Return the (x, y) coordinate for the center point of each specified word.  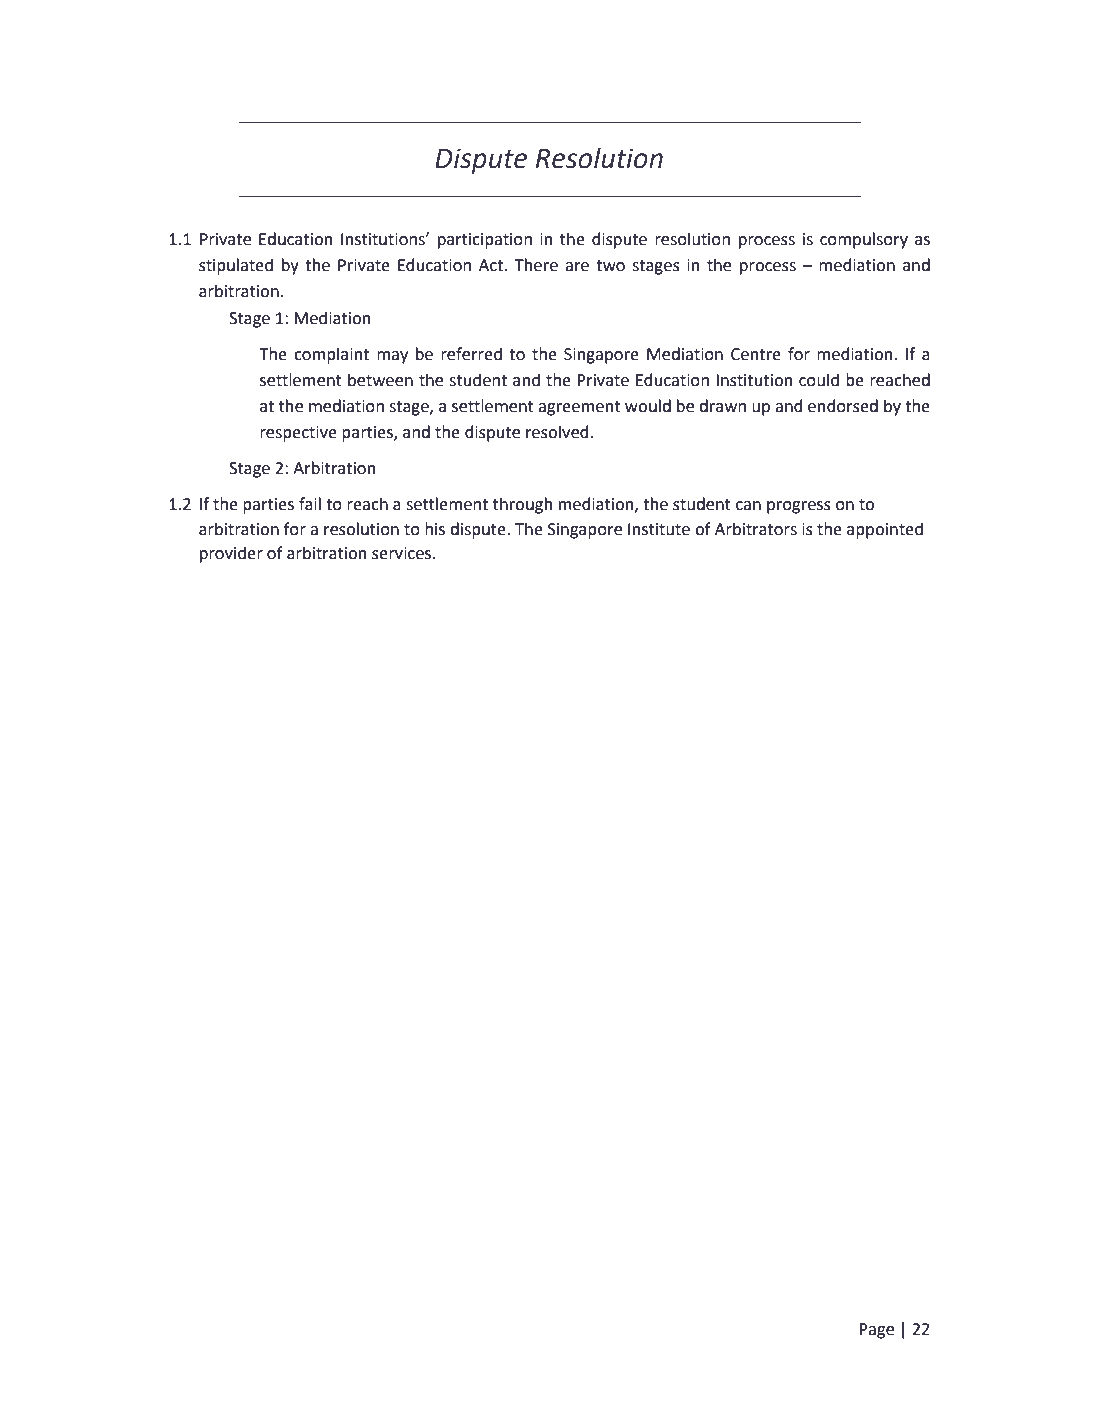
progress (799, 507)
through (522, 505)
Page (876, 1331)
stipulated (236, 266)
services (403, 553)
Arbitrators (756, 529)
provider (231, 554)
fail (310, 504)
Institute (659, 529)
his (435, 529)
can (748, 506)
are (577, 267)
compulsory (864, 240)
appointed (885, 530)
